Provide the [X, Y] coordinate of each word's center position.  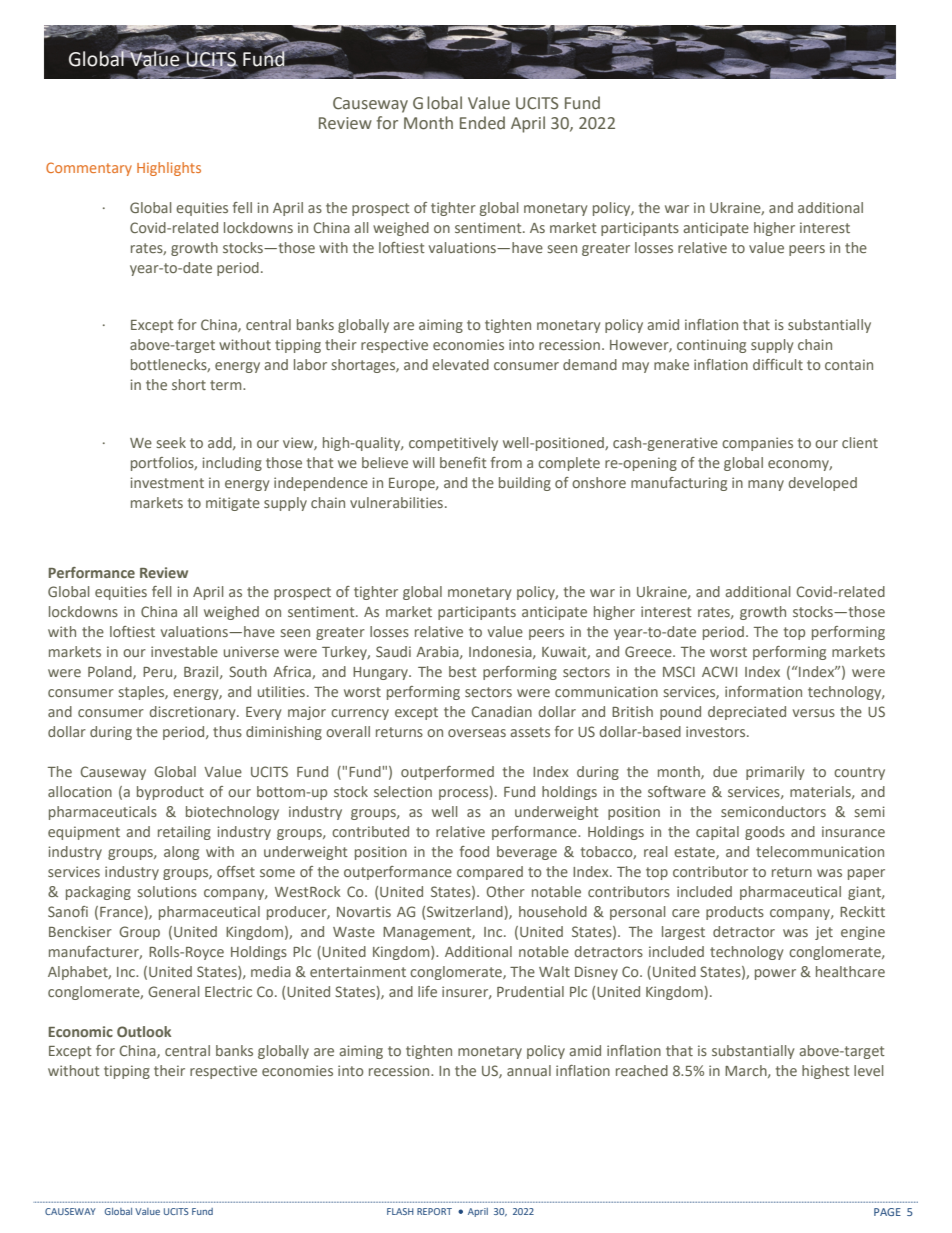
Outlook [144, 1031]
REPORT [434, 1211]
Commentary [89, 169]
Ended [482, 123]
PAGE [887, 1212]
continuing [711, 346]
